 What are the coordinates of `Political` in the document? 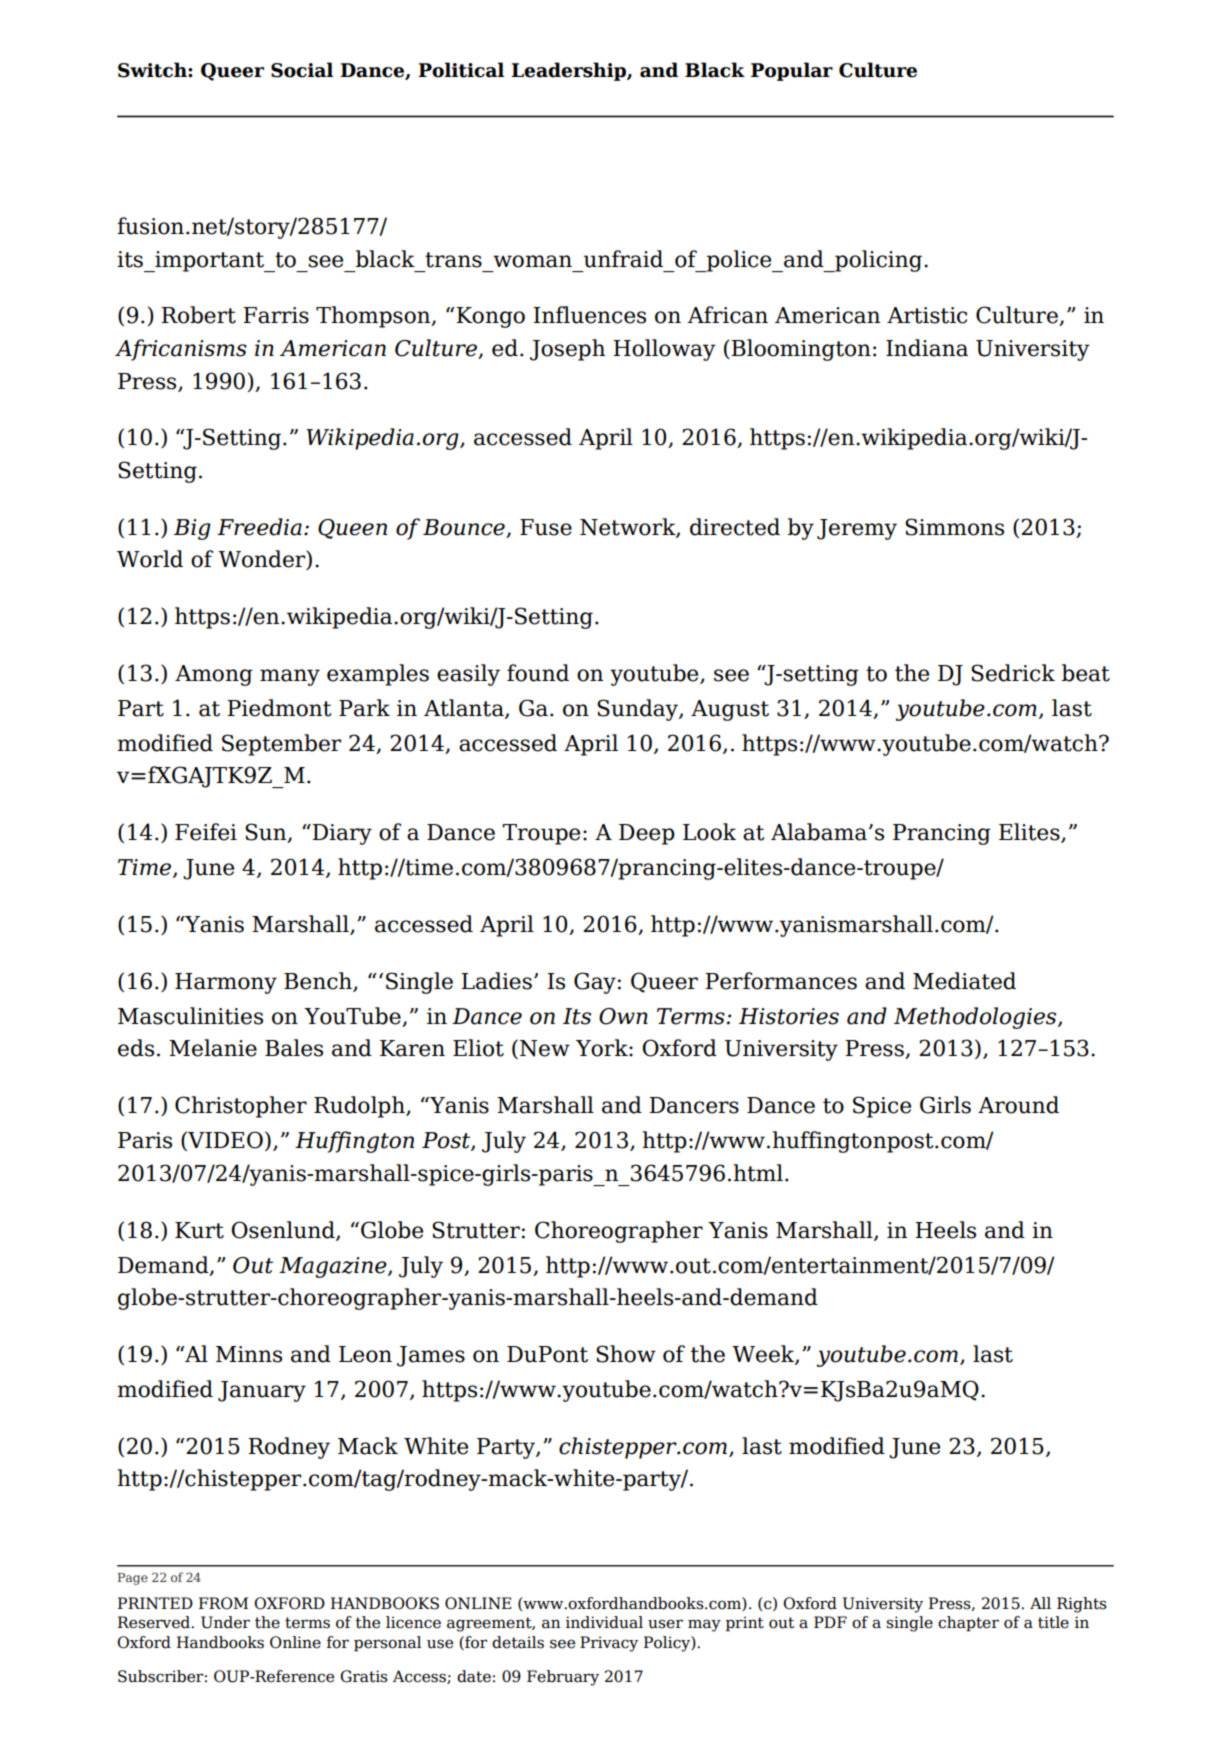 It's located at (461, 70).
